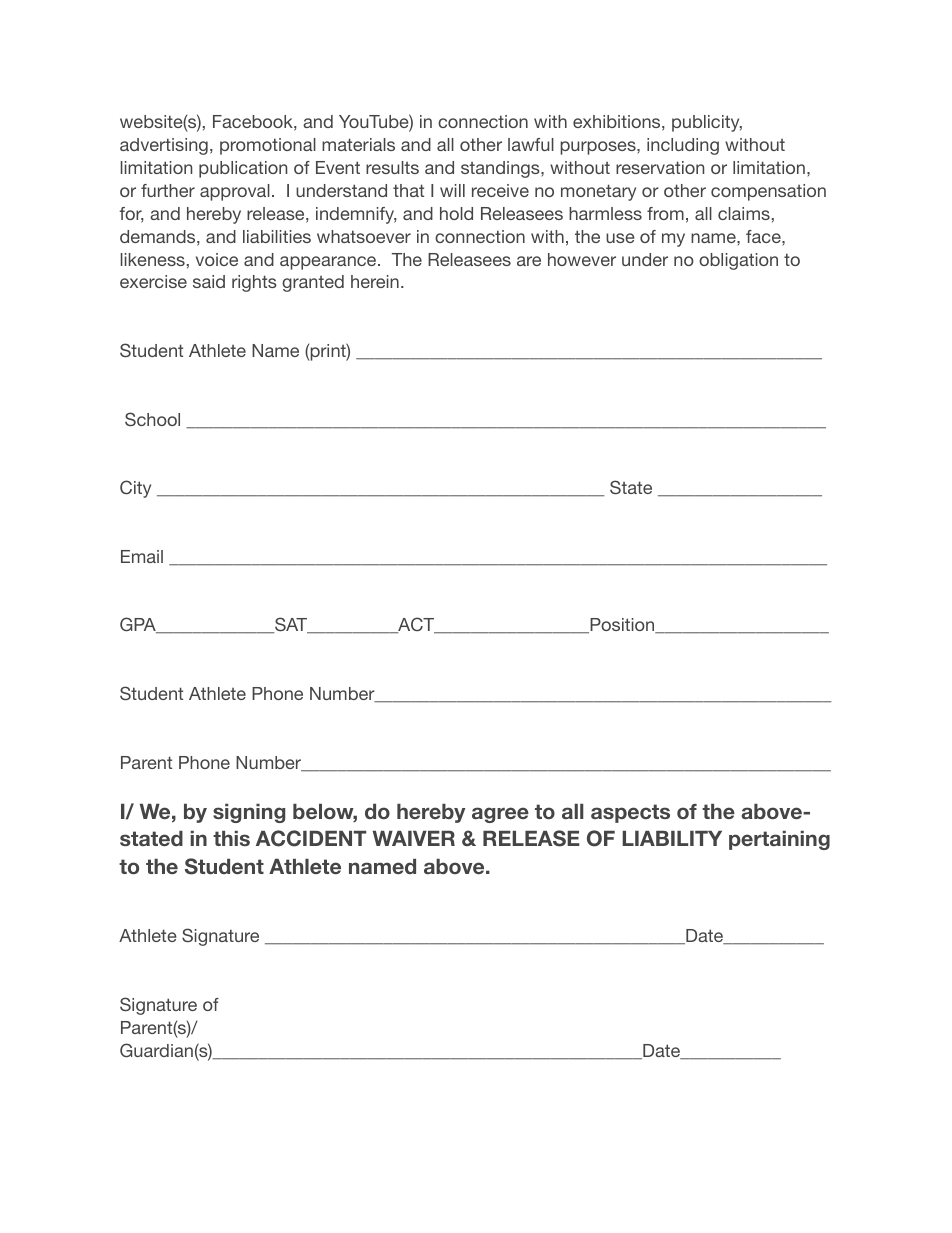 The height and width of the screenshot is (1233, 952). Describe the element at coordinates (231, 838) in the screenshot. I see `this` at that location.
